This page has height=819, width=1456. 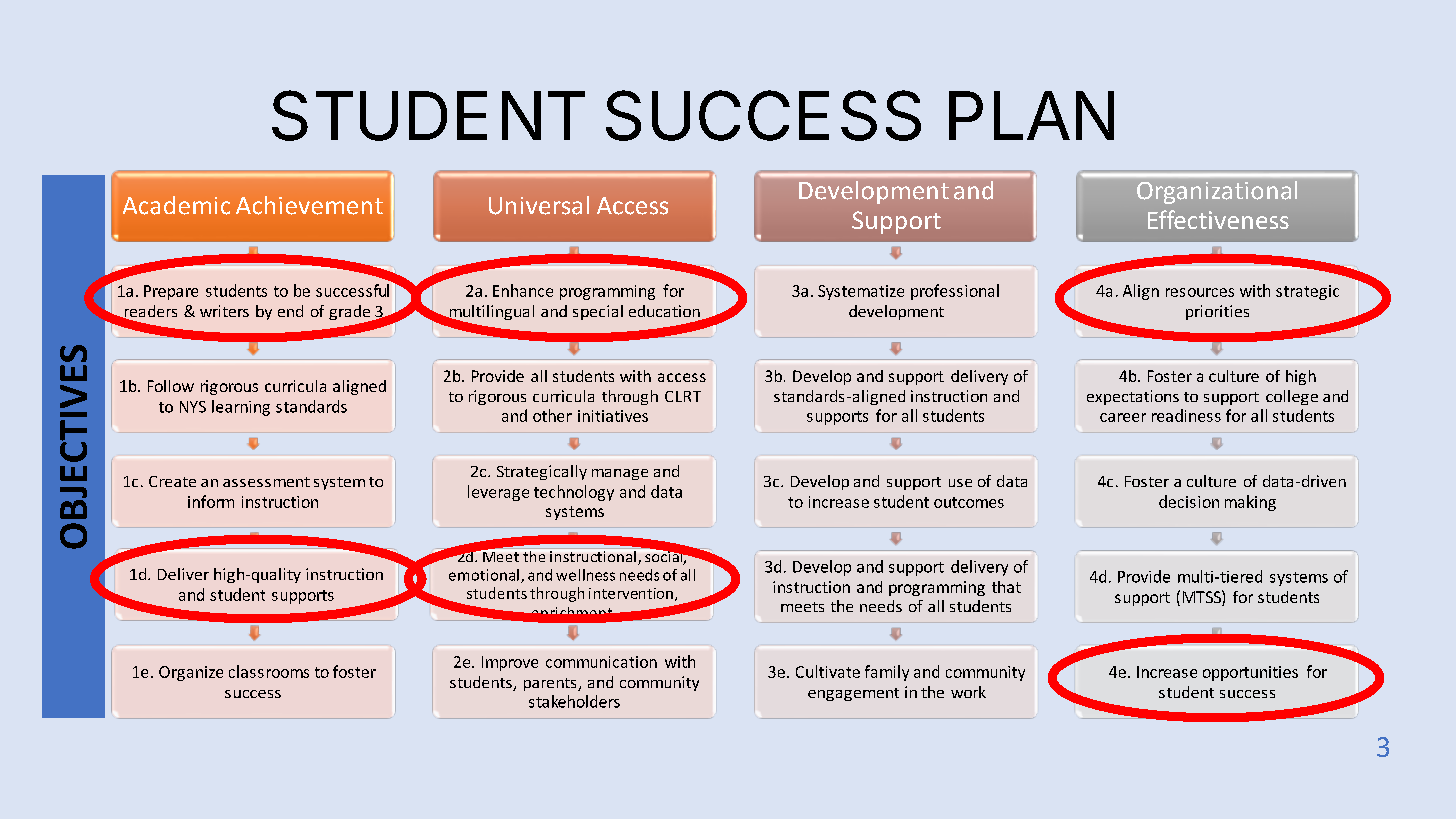 What do you see at coordinates (484, 575) in the page?
I see `emotional` at bounding box center [484, 575].
